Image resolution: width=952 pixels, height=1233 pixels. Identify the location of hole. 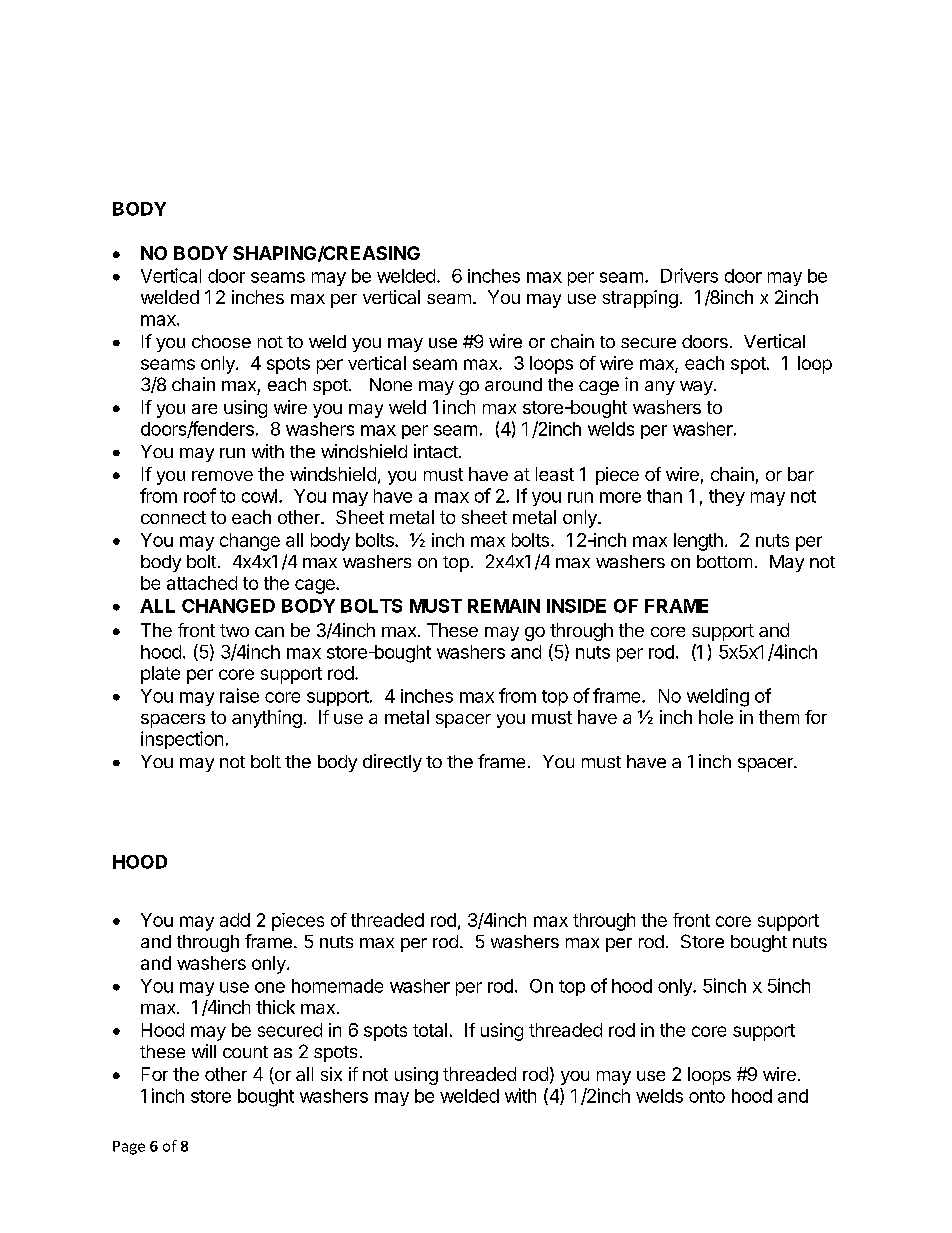
(716, 717).
